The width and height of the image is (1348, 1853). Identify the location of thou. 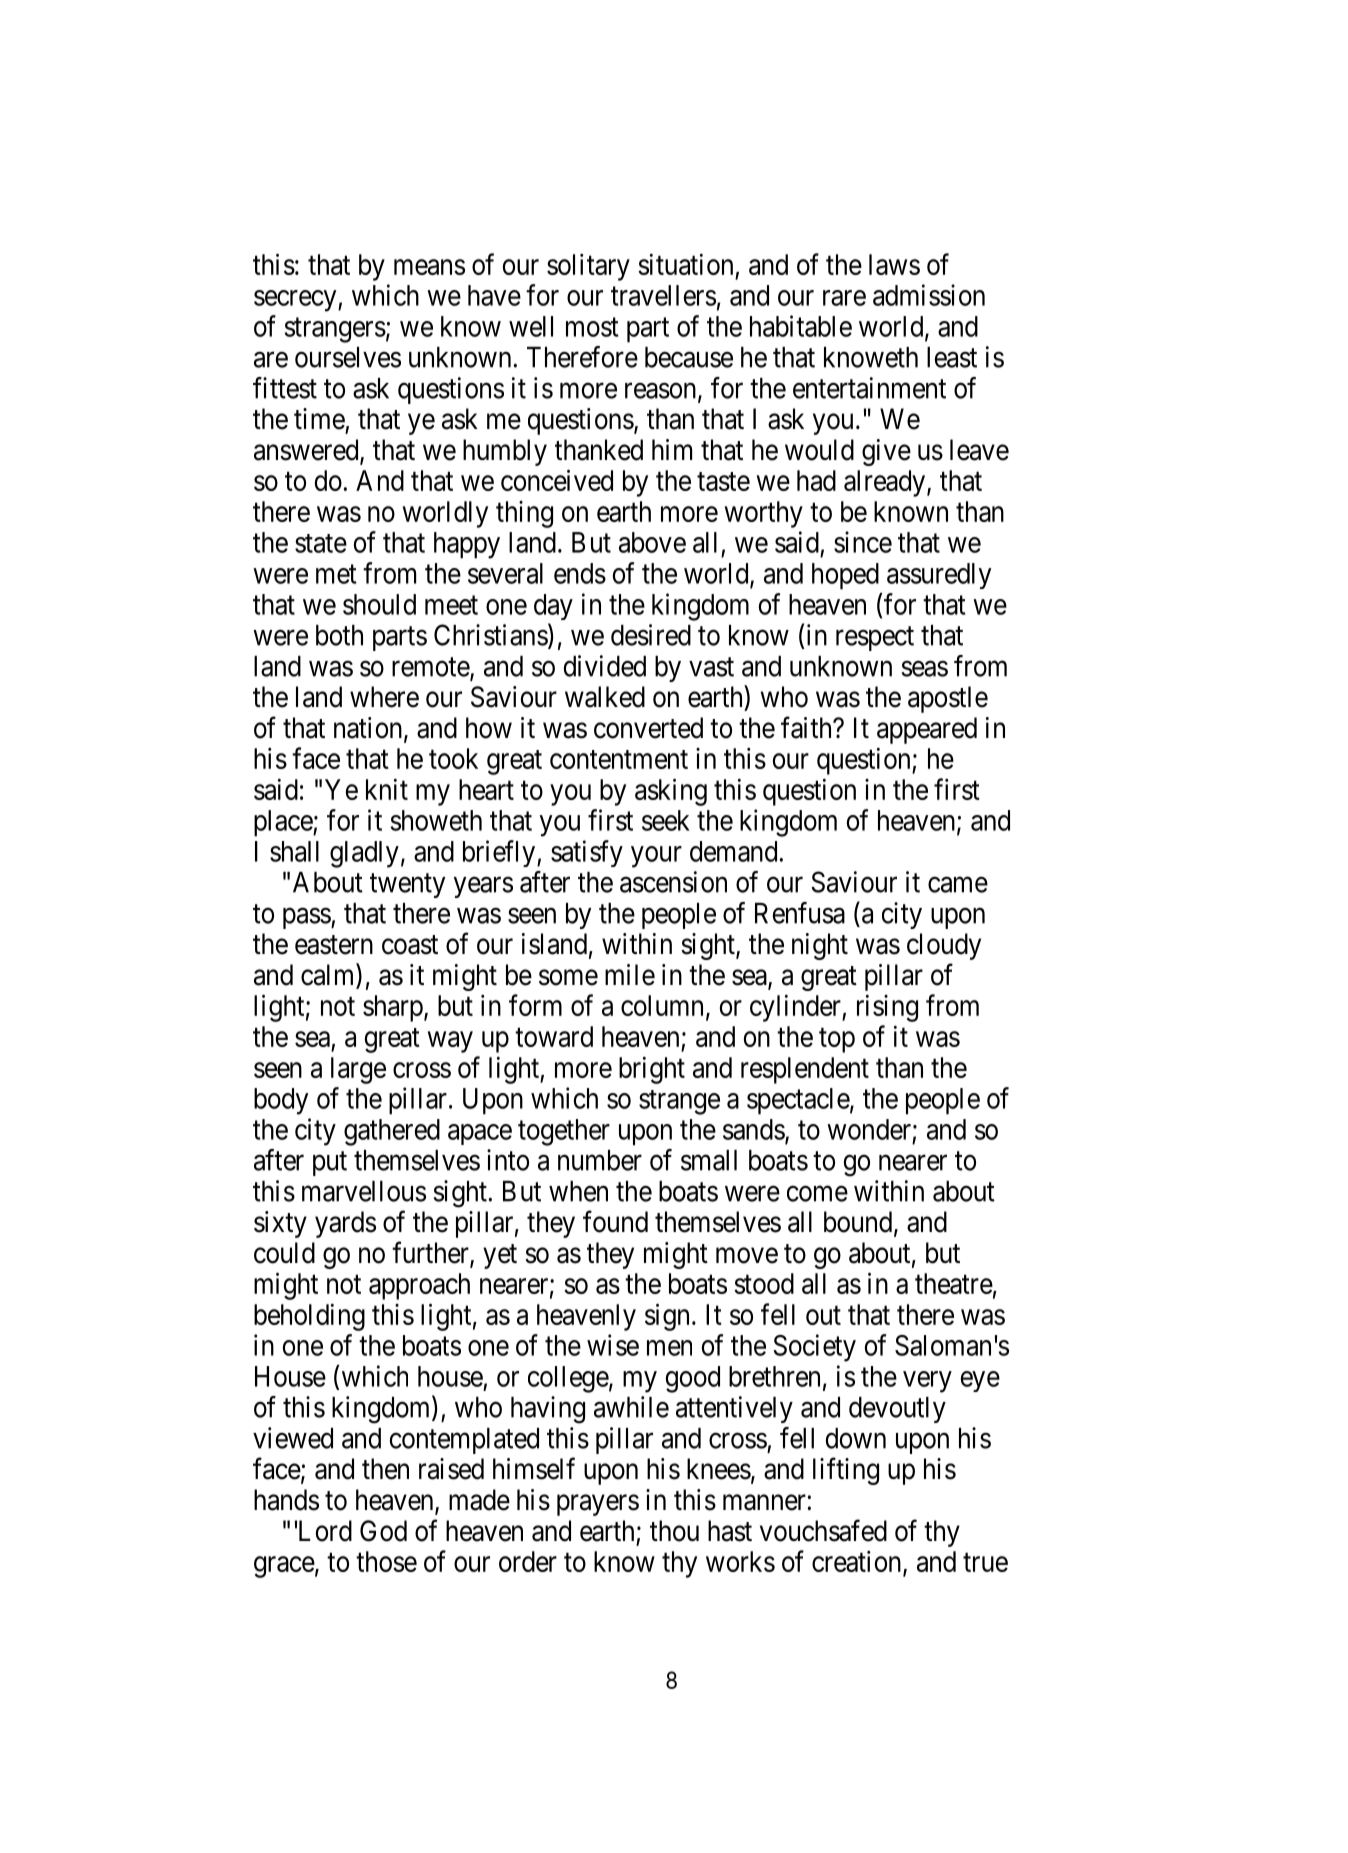
(674, 1531).
